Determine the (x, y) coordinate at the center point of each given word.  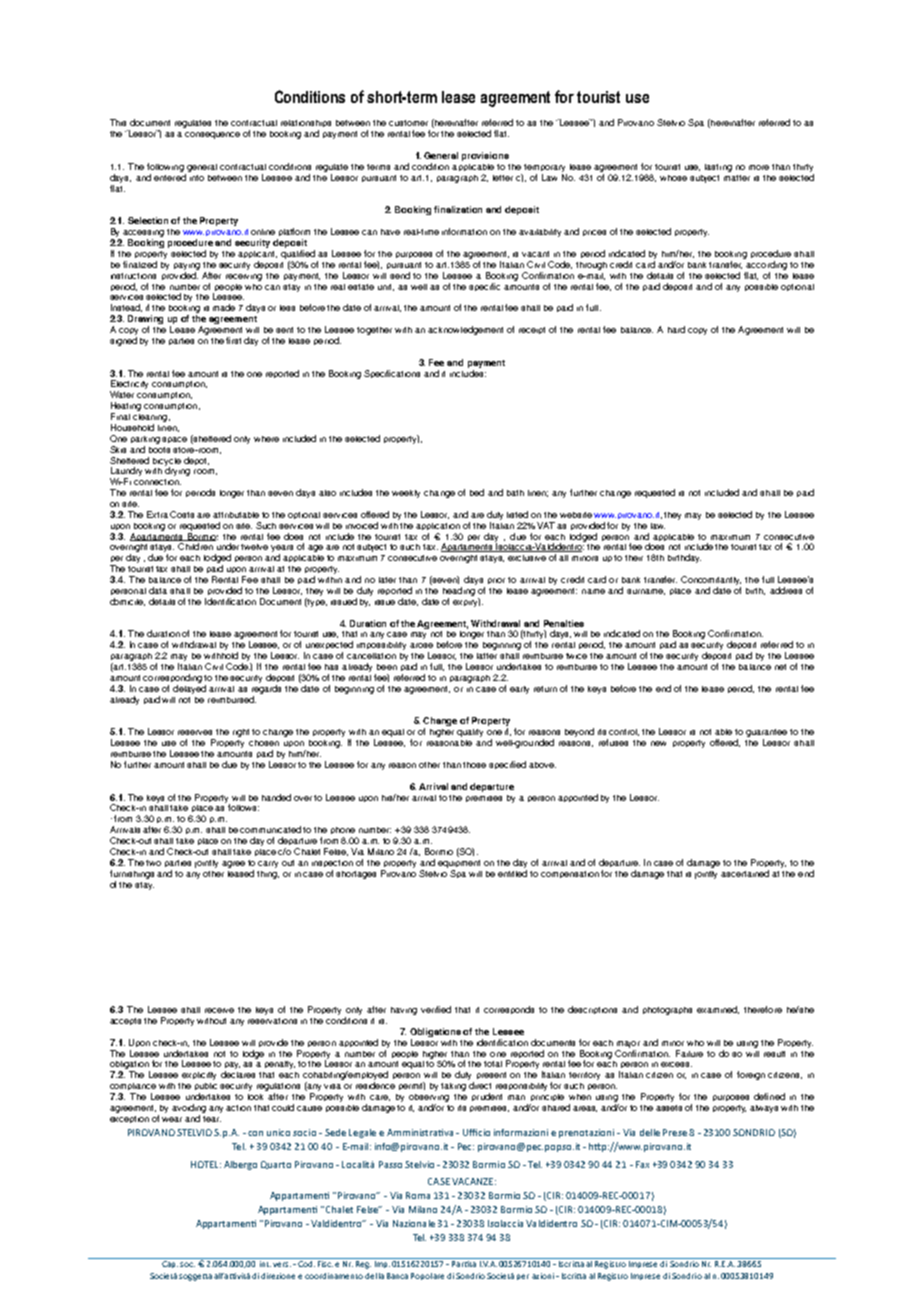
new (658, 743)
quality (470, 733)
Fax (642, 1164)
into (197, 178)
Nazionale (414, 1223)
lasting (718, 168)
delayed (189, 689)
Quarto (276, 1165)
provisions (485, 156)
